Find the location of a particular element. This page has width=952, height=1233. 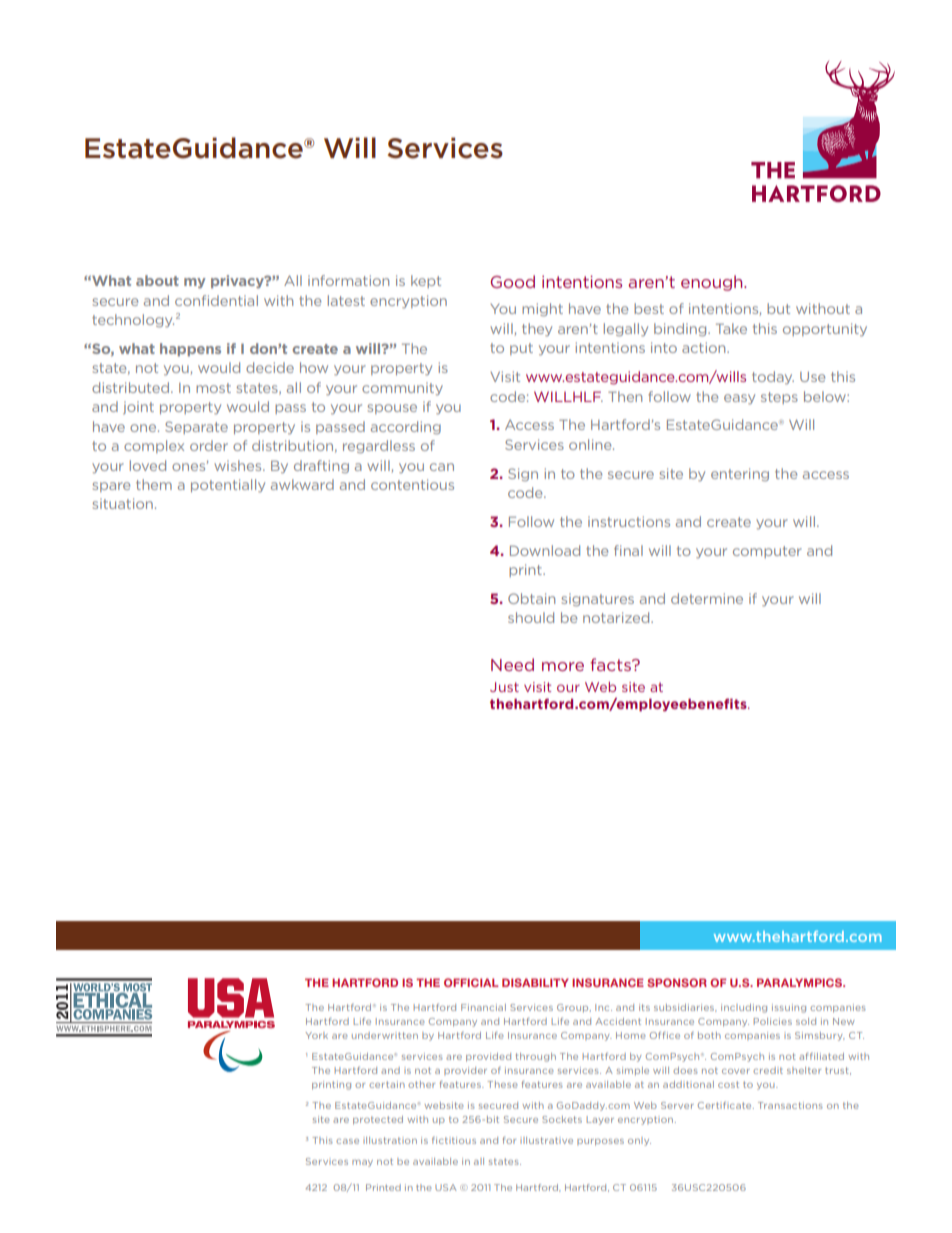

Good is located at coordinates (513, 281).
